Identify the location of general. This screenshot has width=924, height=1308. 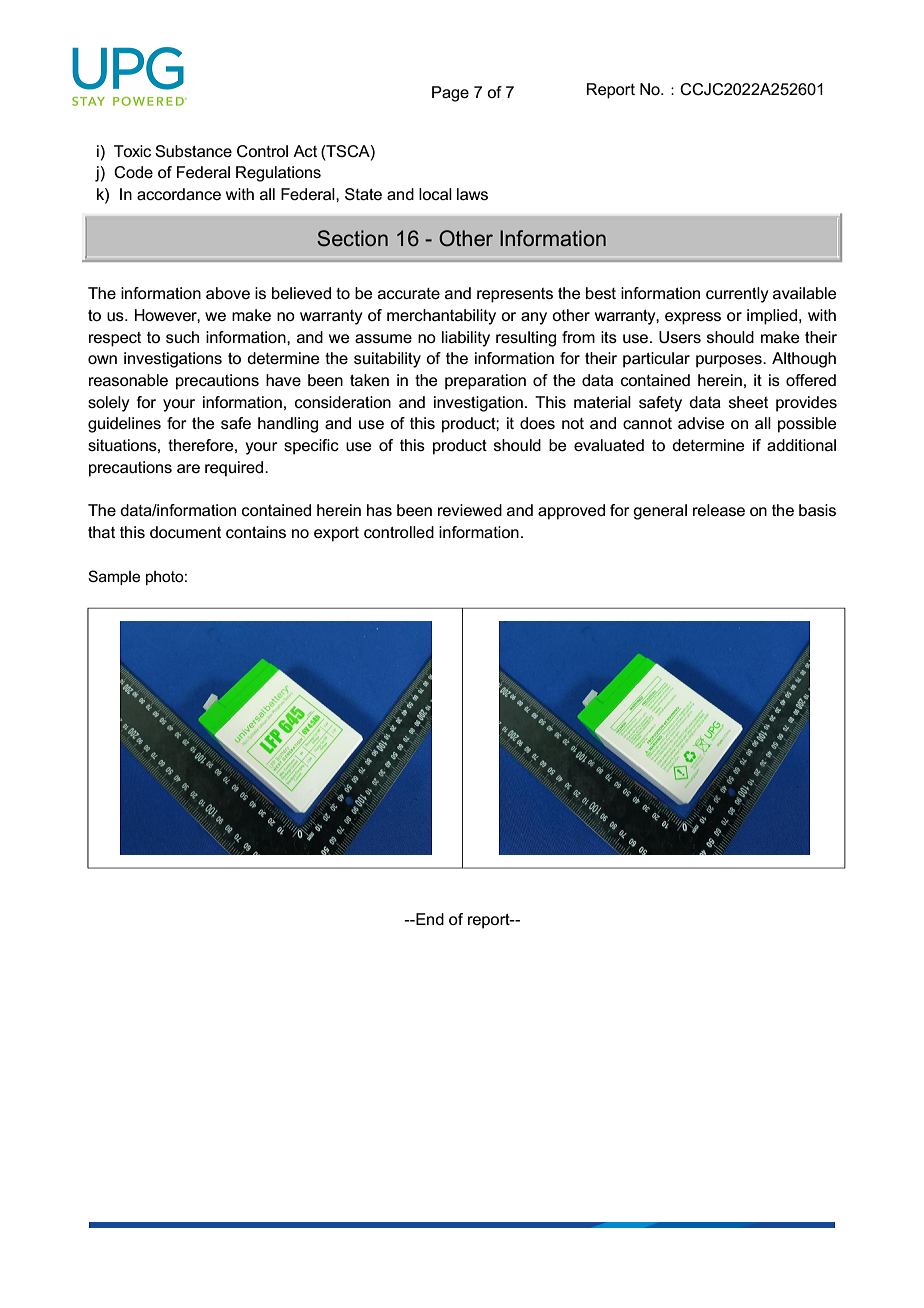
(660, 512).
